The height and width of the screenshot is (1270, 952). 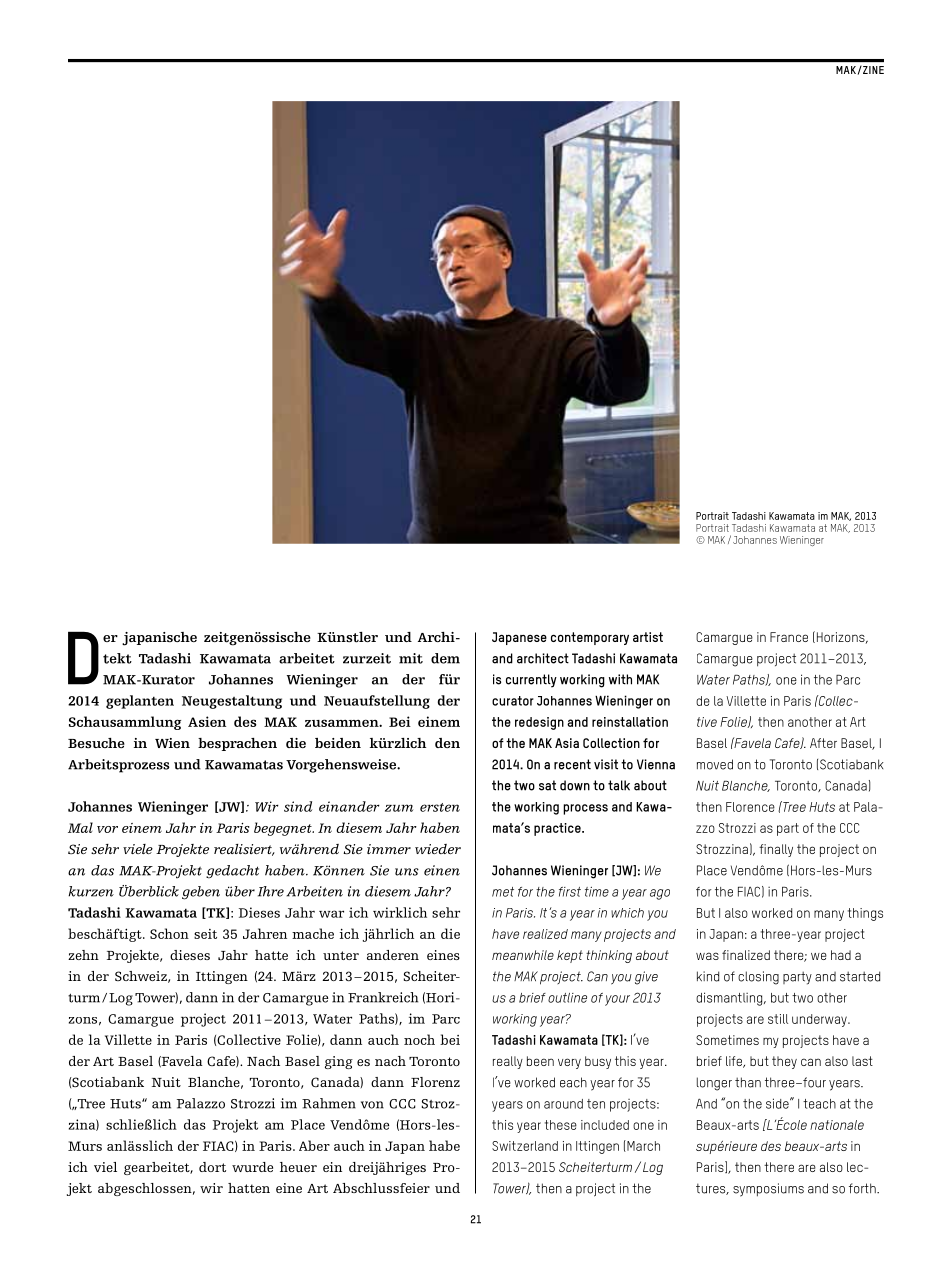 I want to click on things, so click(x=865, y=914).
